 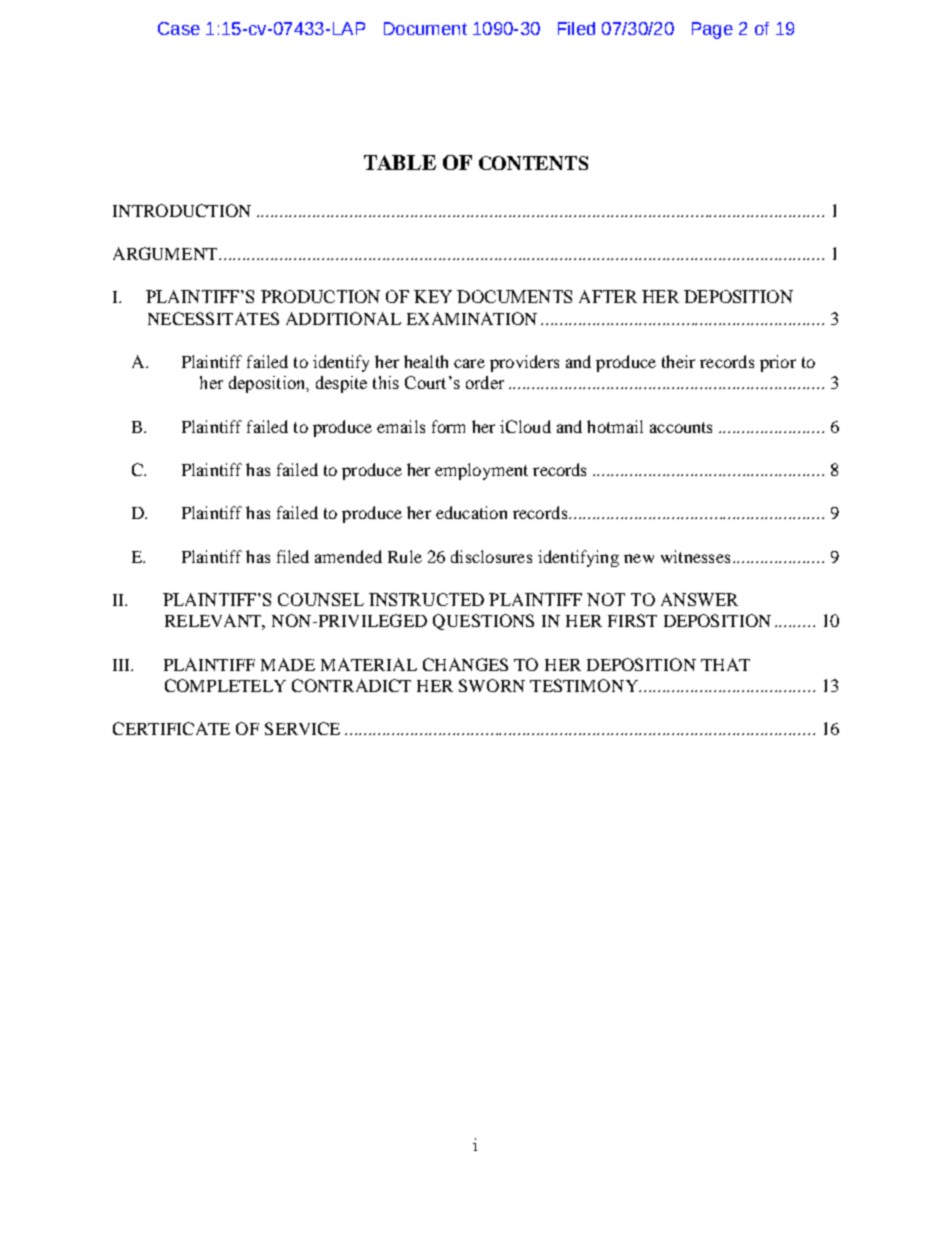 What do you see at coordinates (533, 163) in the screenshot?
I see `CONTENTS` at bounding box center [533, 163].
